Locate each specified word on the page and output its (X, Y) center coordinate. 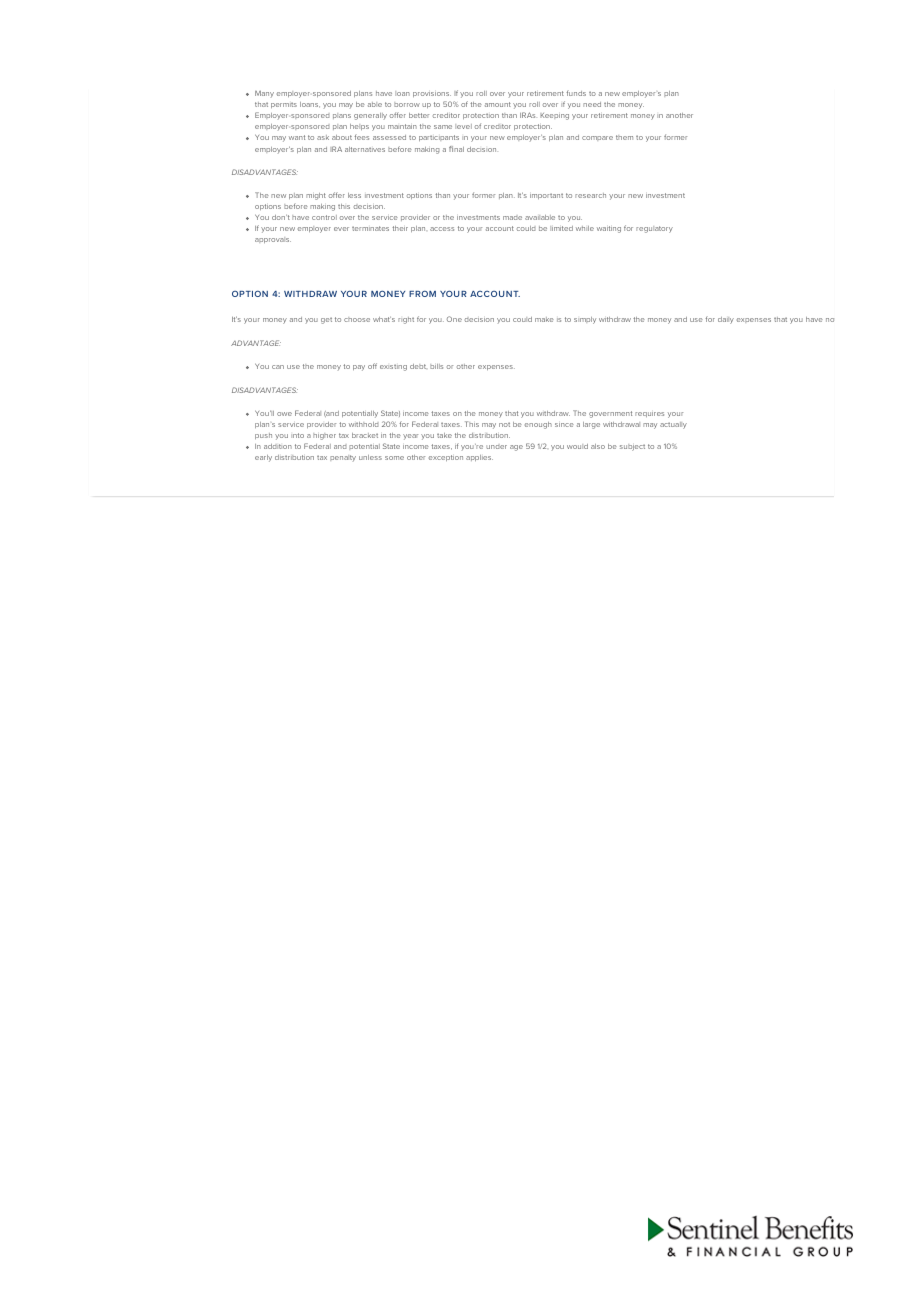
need (592, 104)
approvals (273, 240)
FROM (422, 293)
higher (324, 436)
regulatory (654, 229)
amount (498, 104)
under (496, 447)
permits (284, 105)
